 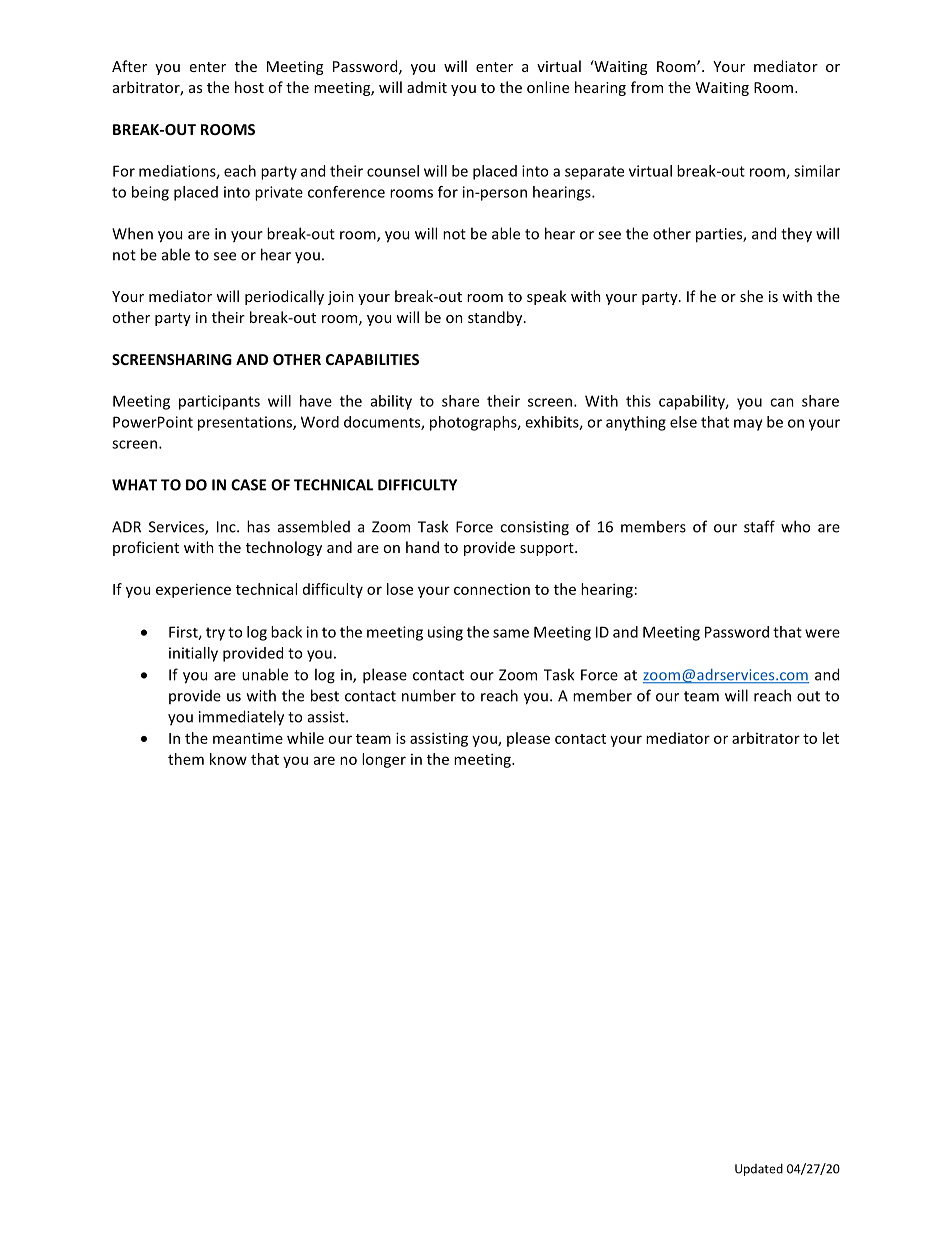 I want to click on know, so click(x=228, y=759).
